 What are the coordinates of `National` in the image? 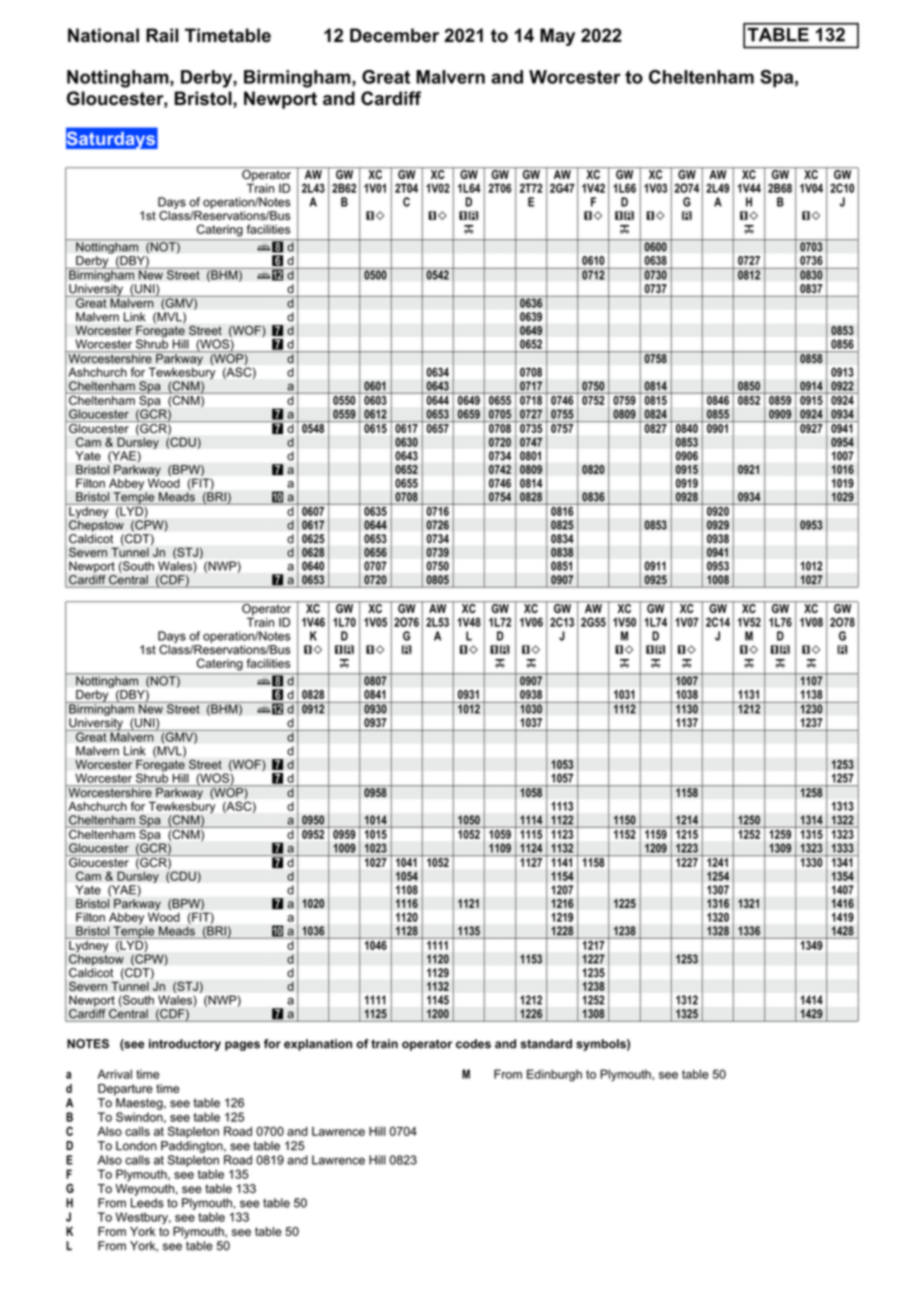 It's located at (103, 35).
